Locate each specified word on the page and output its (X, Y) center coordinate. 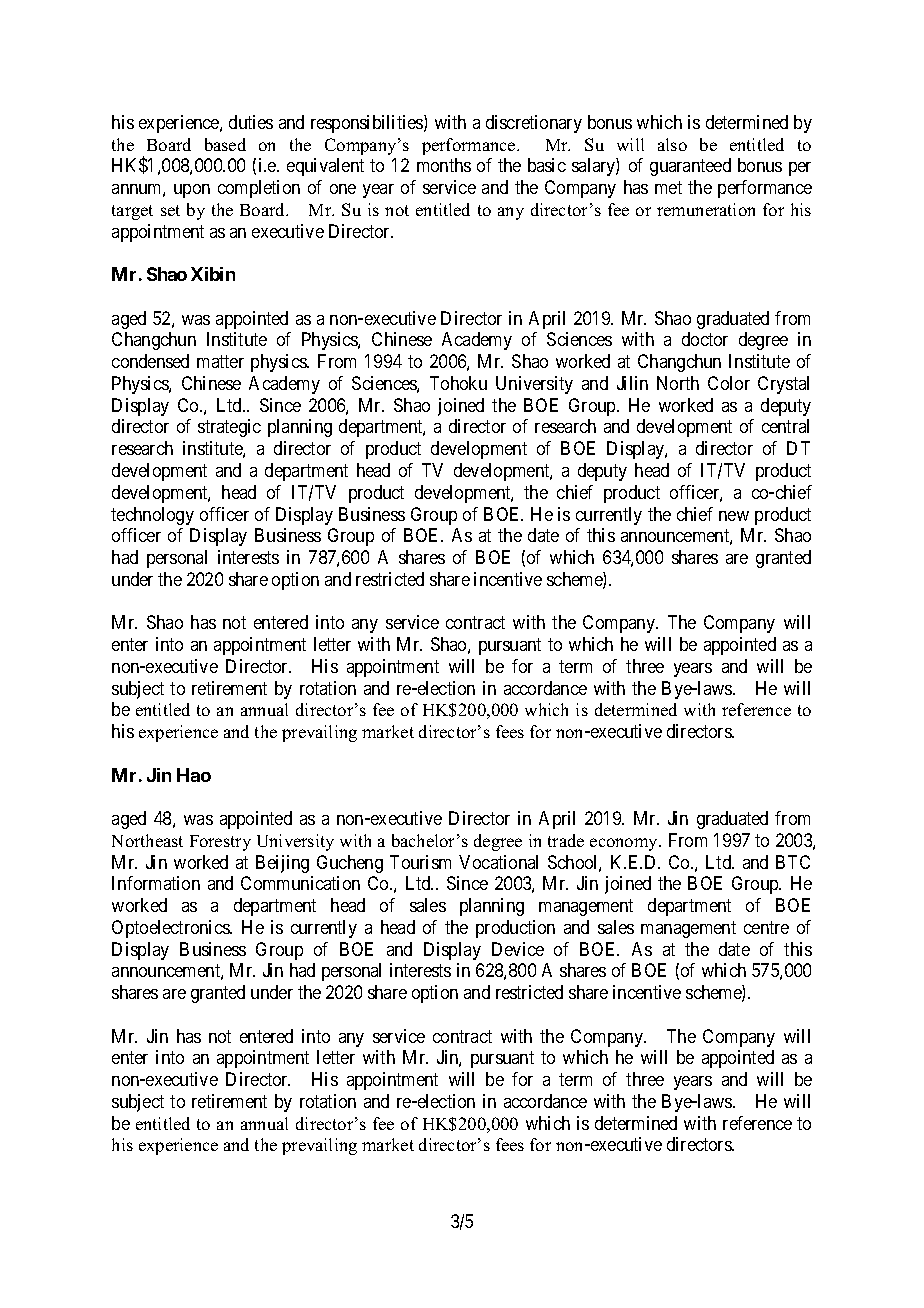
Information (156, 883)
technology (152, 516)
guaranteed (690, 167)
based (225, 144)
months (444, 165)
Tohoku (458, 383)
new (734, 516)
